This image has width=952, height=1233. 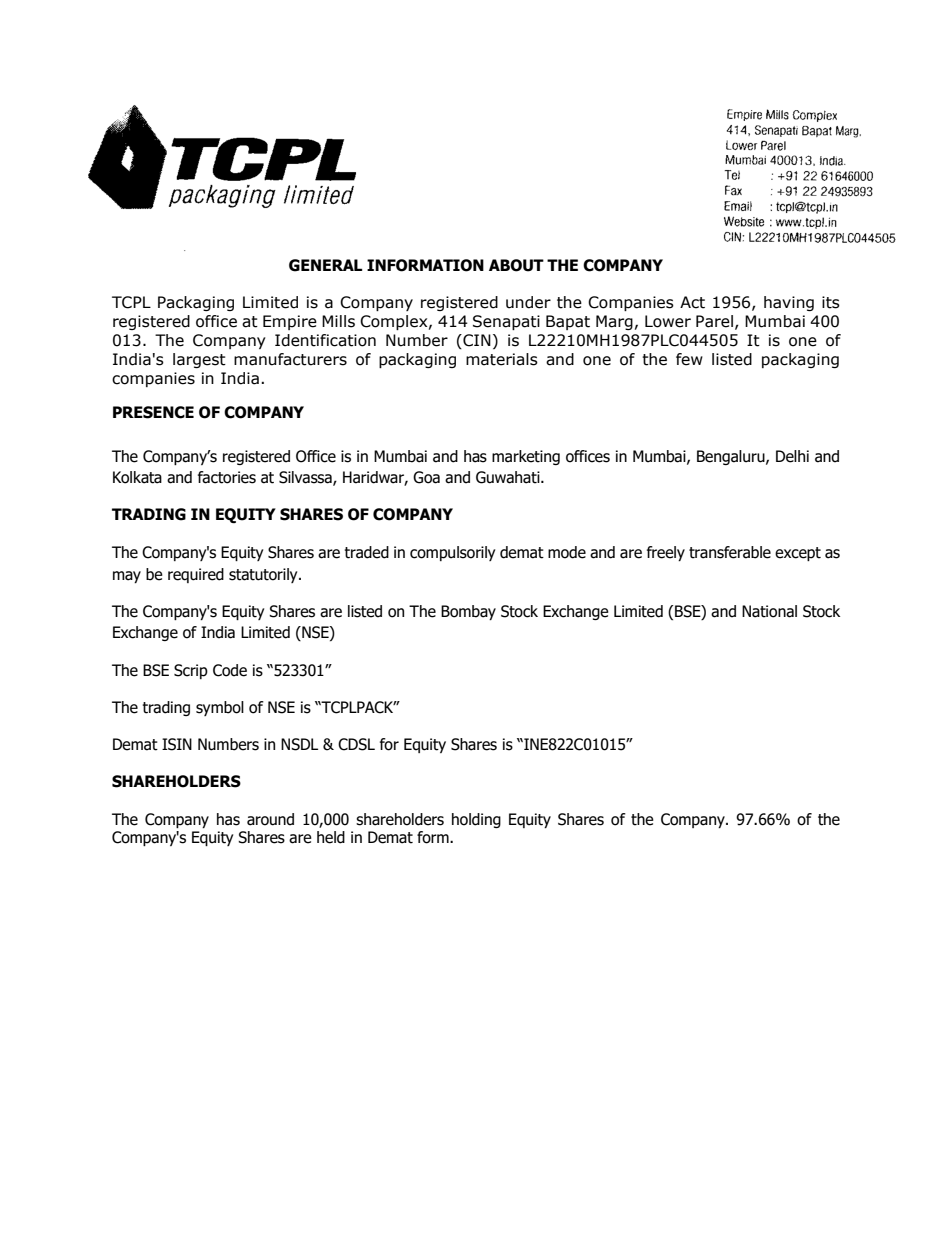 I want to click on compulsorily, so click(x=452, y=553).
